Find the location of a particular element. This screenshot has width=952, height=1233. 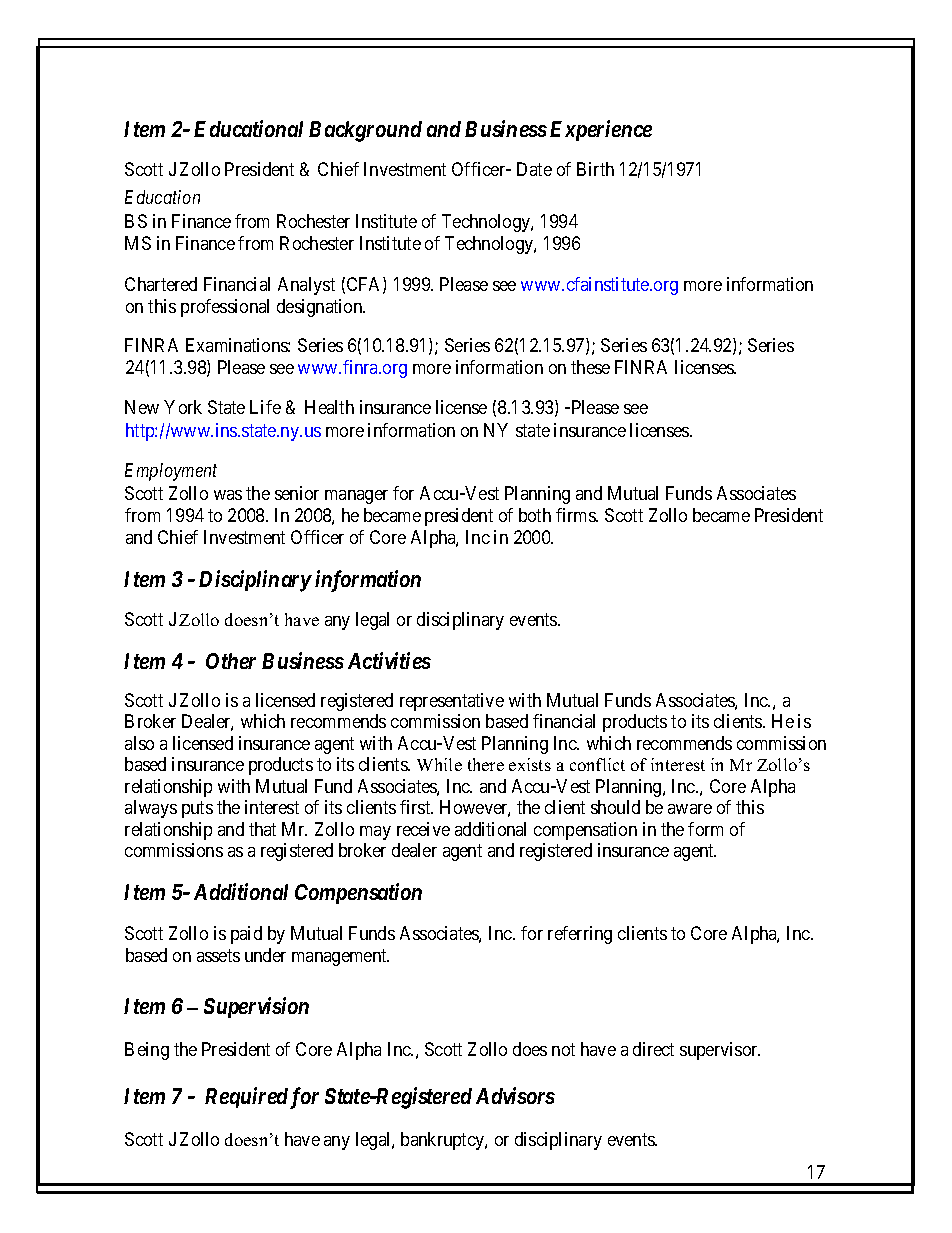

was is located at coordinates (228, 495).
